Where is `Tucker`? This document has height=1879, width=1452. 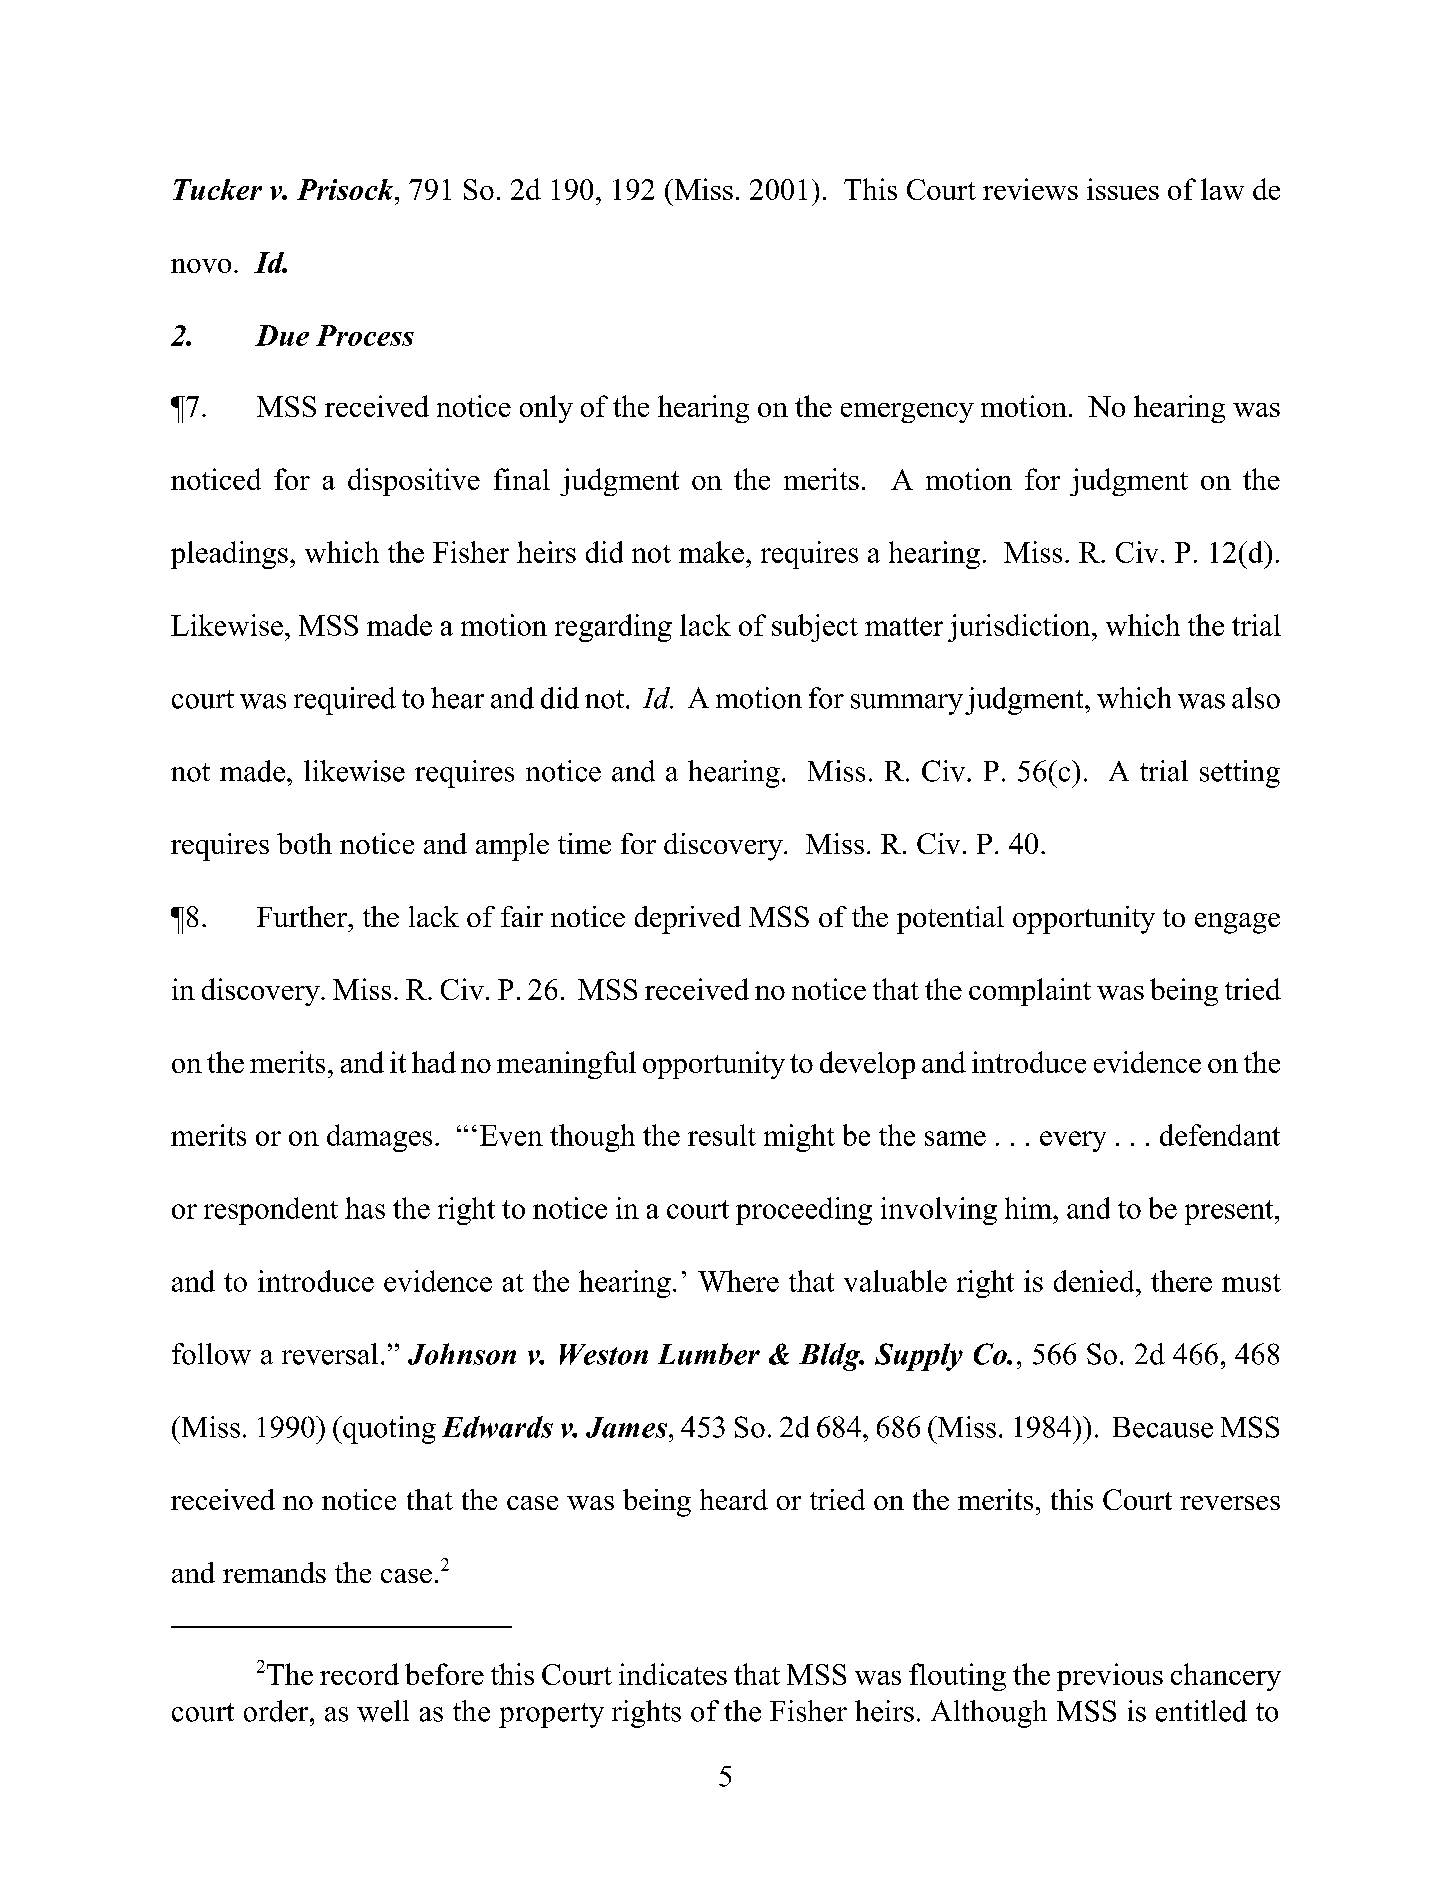
Tucker is located at coordinates (217, 189).
